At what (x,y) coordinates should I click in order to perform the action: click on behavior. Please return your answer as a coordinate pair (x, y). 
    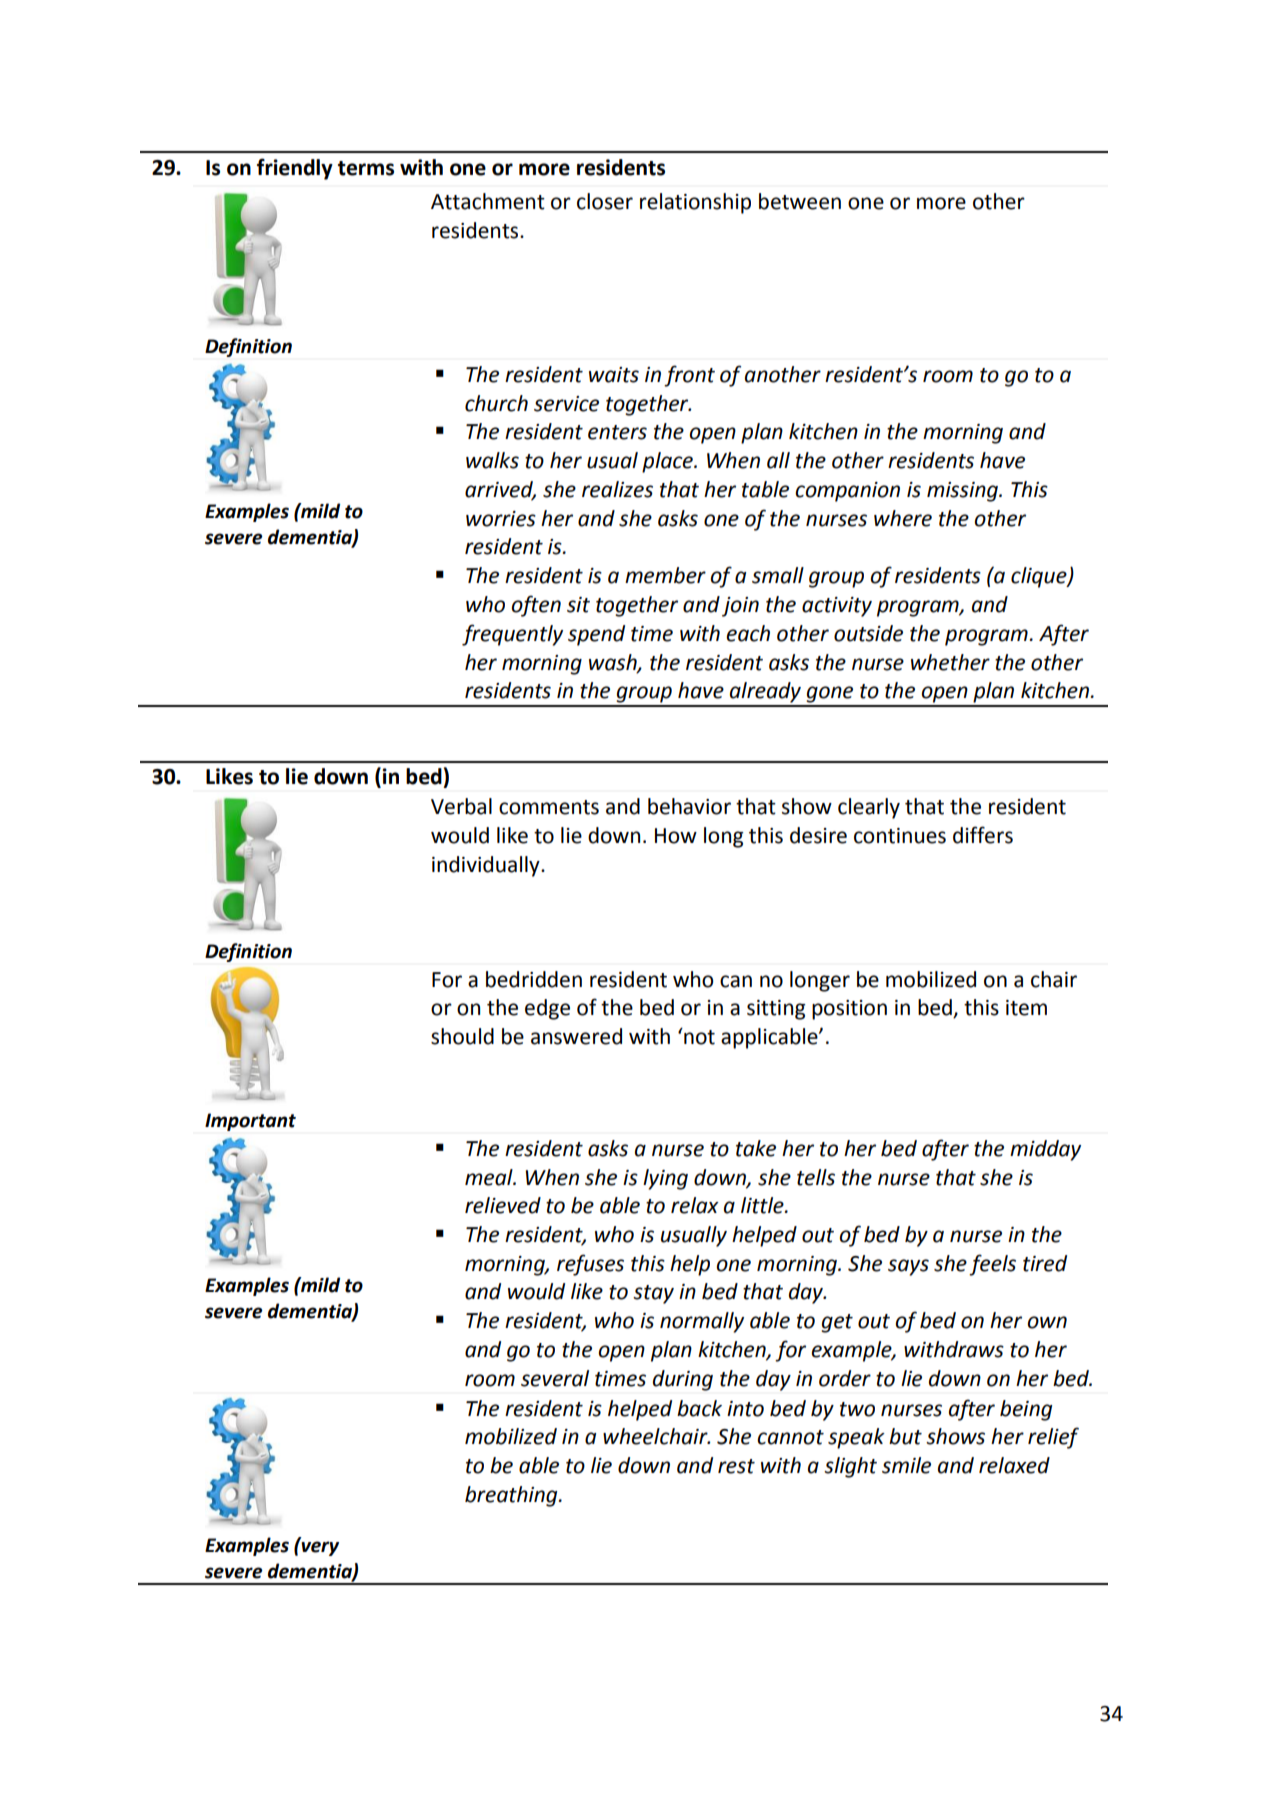
    Looking at the image, I should click on (689, 806).
